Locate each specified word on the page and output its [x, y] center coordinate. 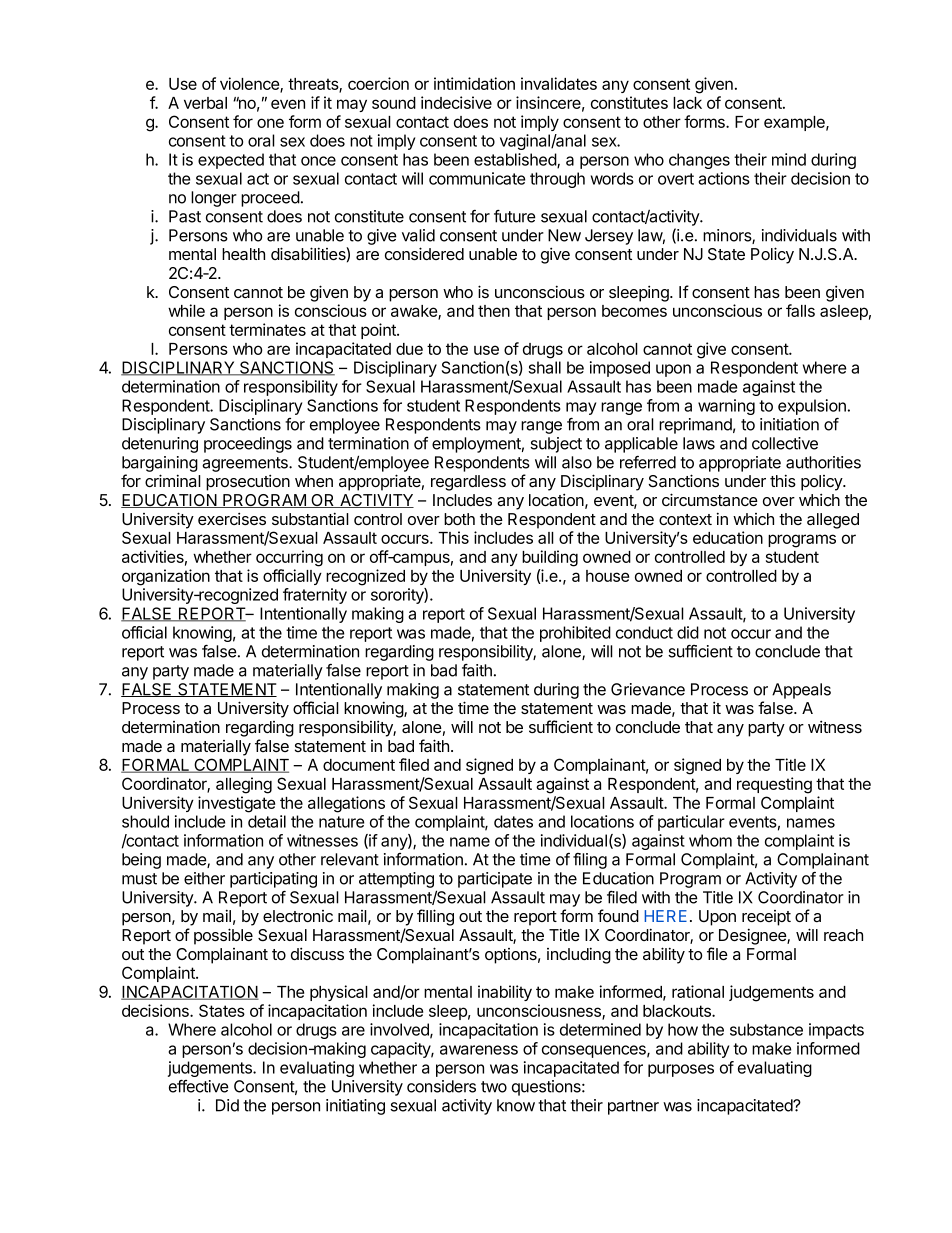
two [494, 1087]
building [550, 558]
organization [166, 577]
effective [199, 1086]
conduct [644, 632]
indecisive [456, 102]
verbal [205, 103]
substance [766, 1029]
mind [789, 159]
